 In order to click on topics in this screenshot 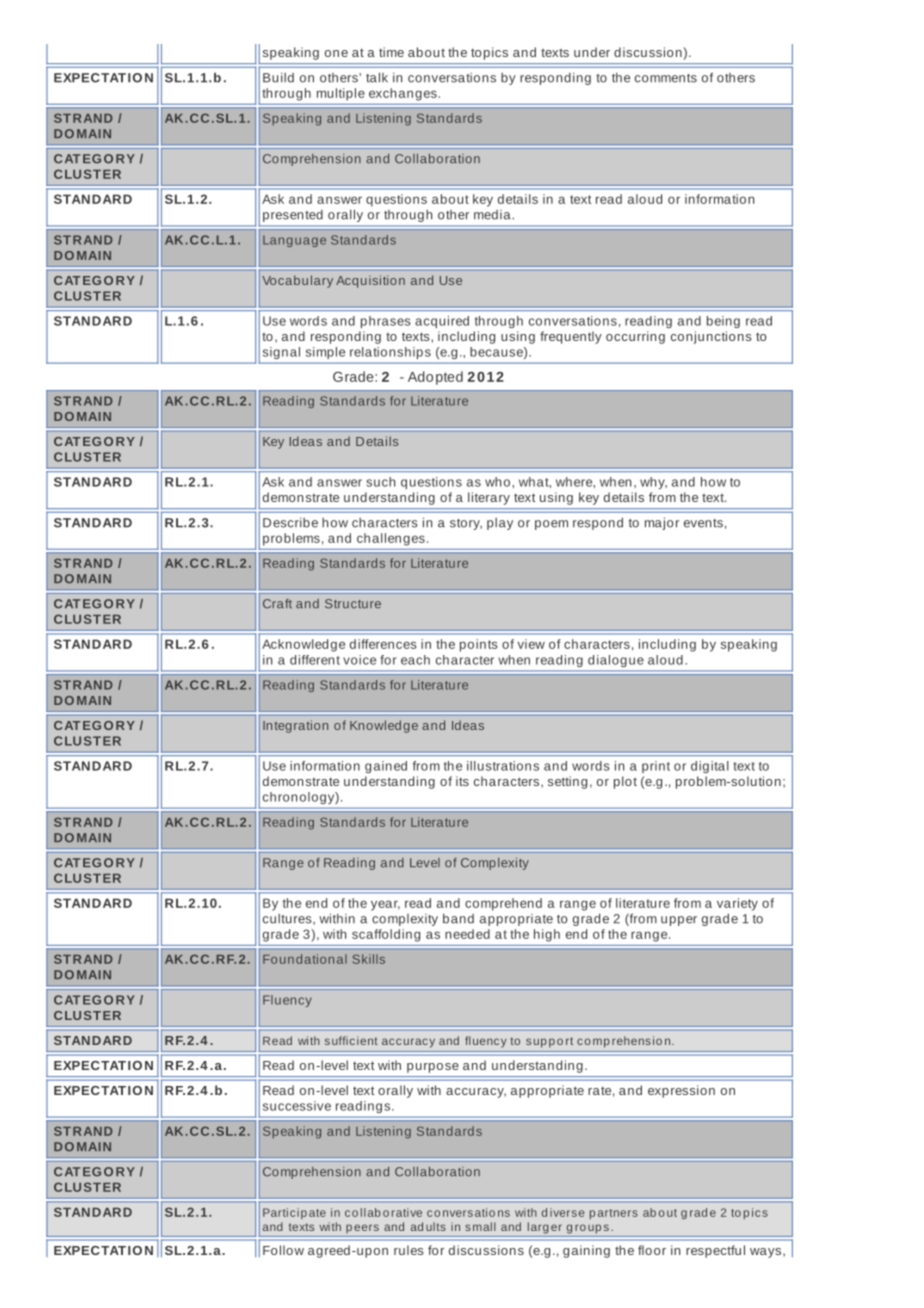, I will do `click(489, 53)`.
